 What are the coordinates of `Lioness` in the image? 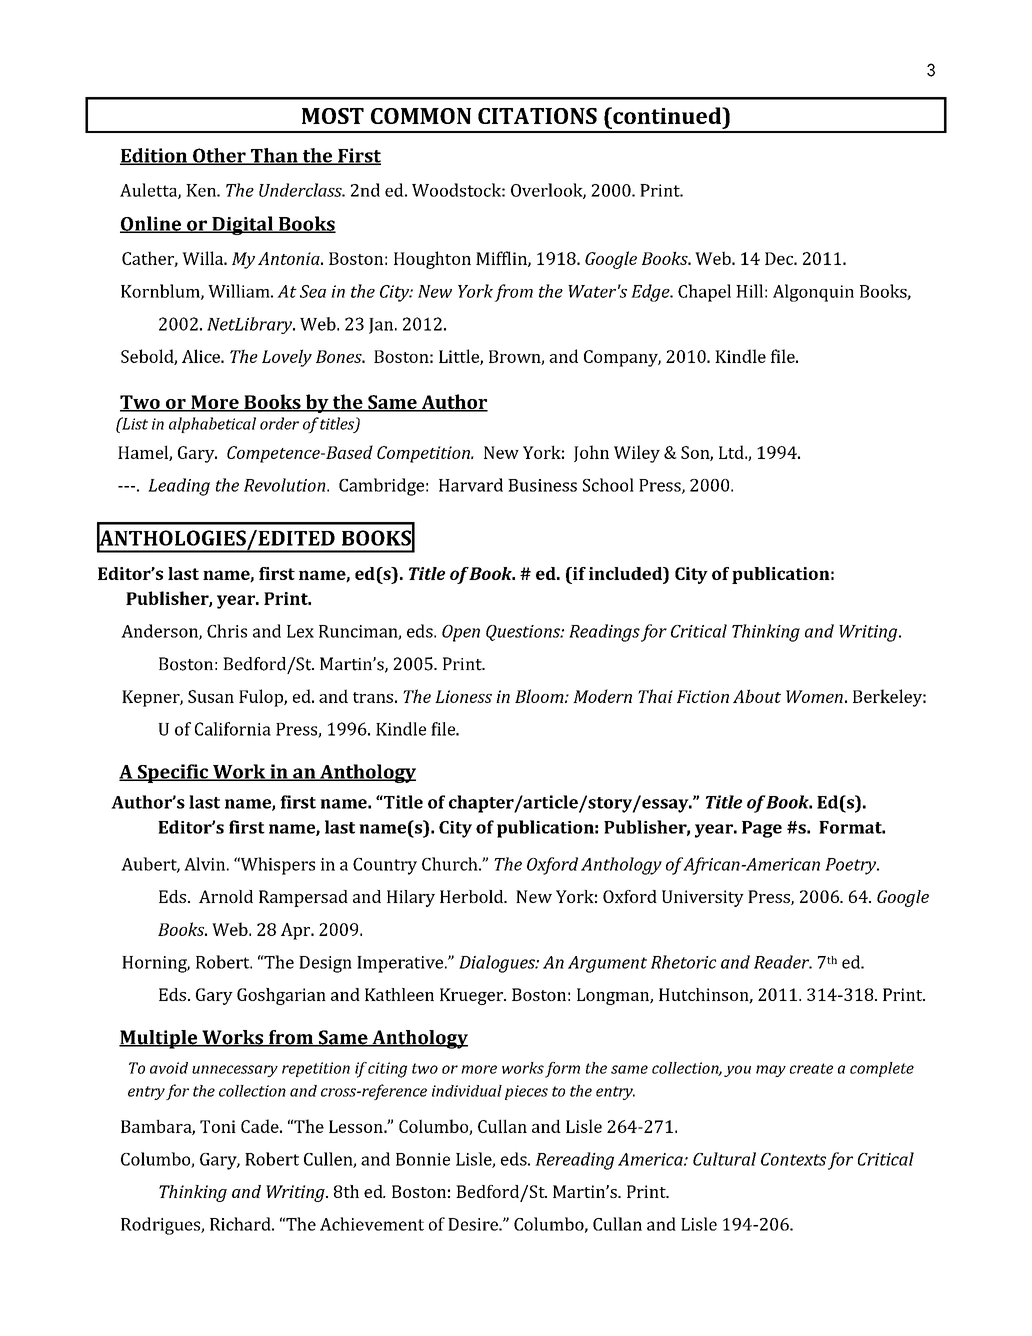 It's located at (463, 696).
